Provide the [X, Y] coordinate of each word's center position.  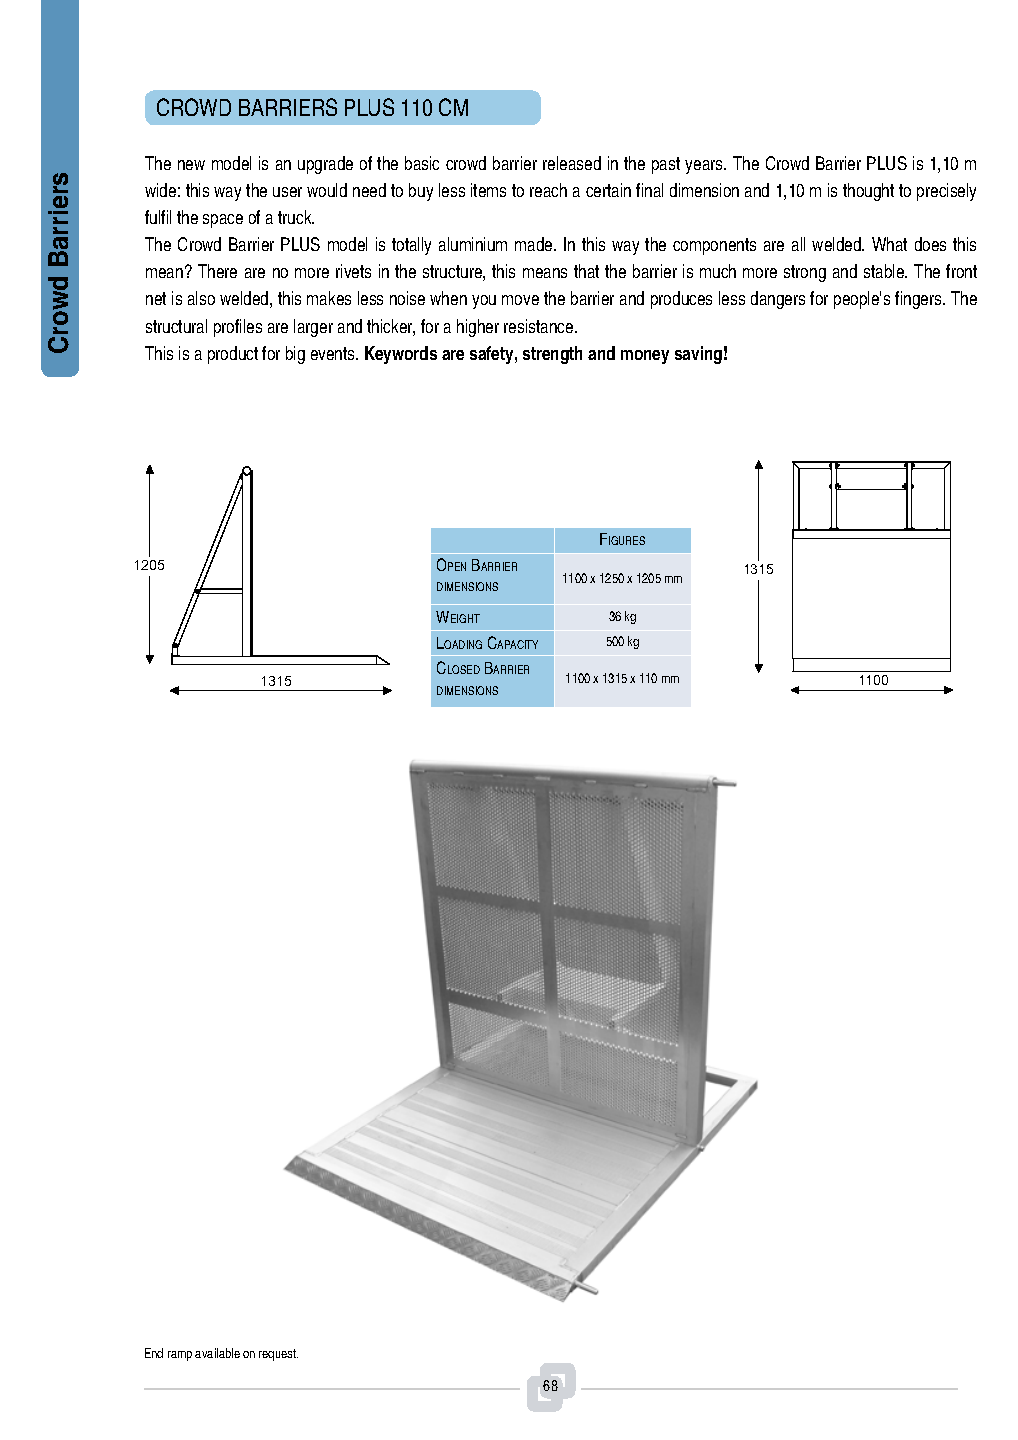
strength [552, 355]
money [645, 357]
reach [548, 190]
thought [868, 192]
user [287, 192]
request [278, 1355]
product [233, 355]
